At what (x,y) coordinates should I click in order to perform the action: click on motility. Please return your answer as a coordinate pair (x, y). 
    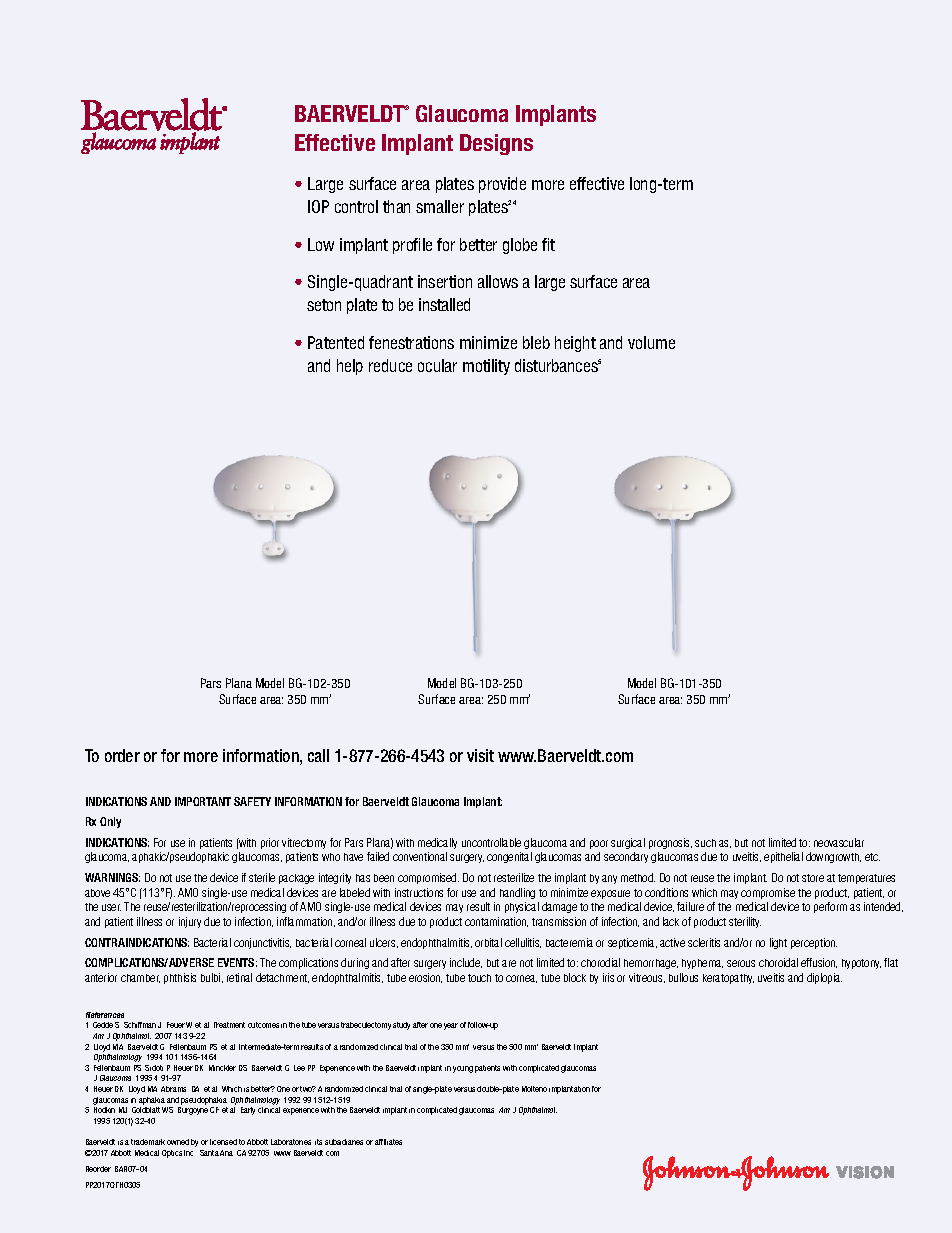
    Looking at the image, I should click on (486, 367).
